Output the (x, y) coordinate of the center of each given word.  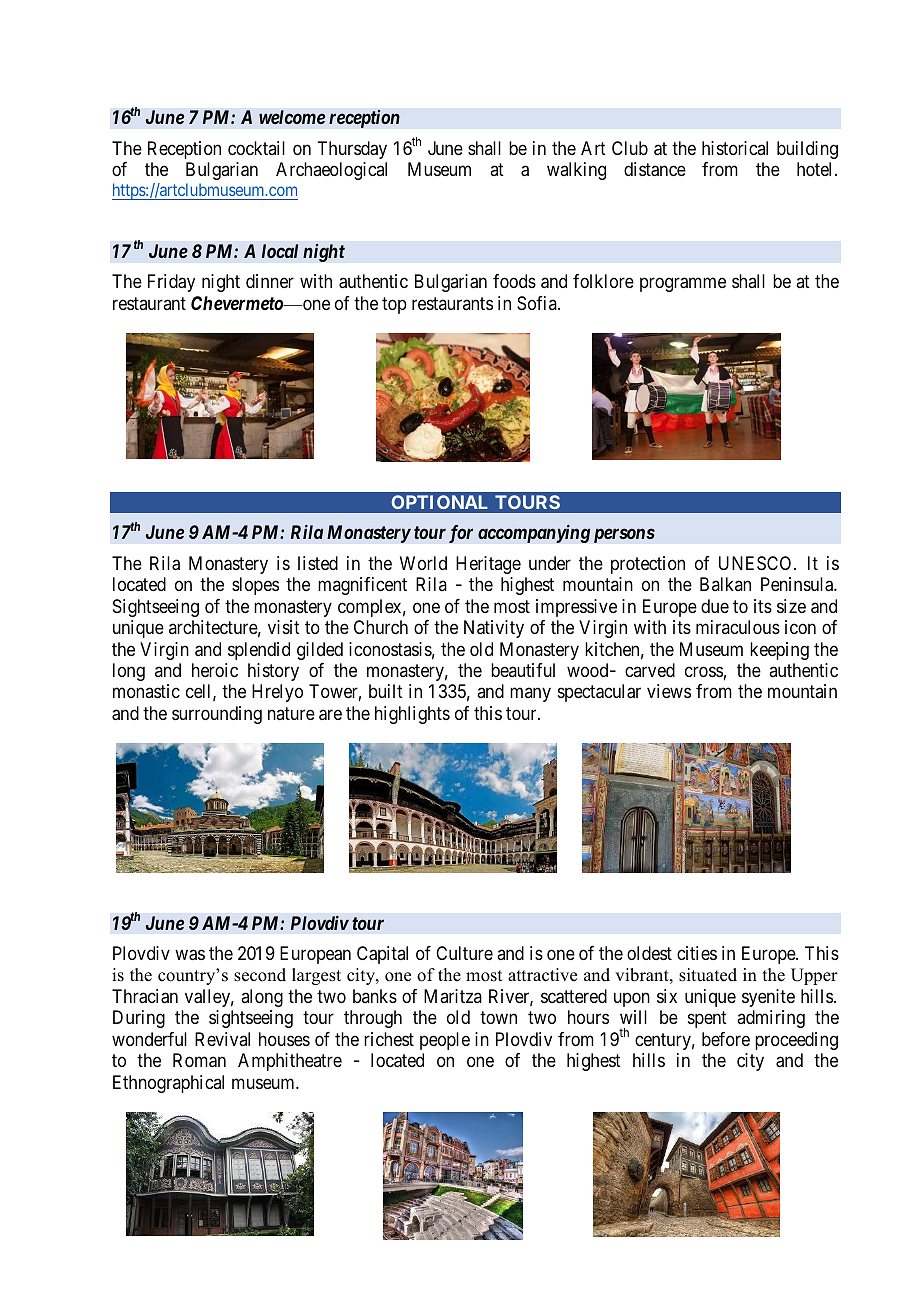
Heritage (488, 565)
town (498, 1018)
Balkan (725, 584)
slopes (255, 586)
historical (735, 148)
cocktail (256, 148)
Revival (222, 1039)
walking (576, 171)
